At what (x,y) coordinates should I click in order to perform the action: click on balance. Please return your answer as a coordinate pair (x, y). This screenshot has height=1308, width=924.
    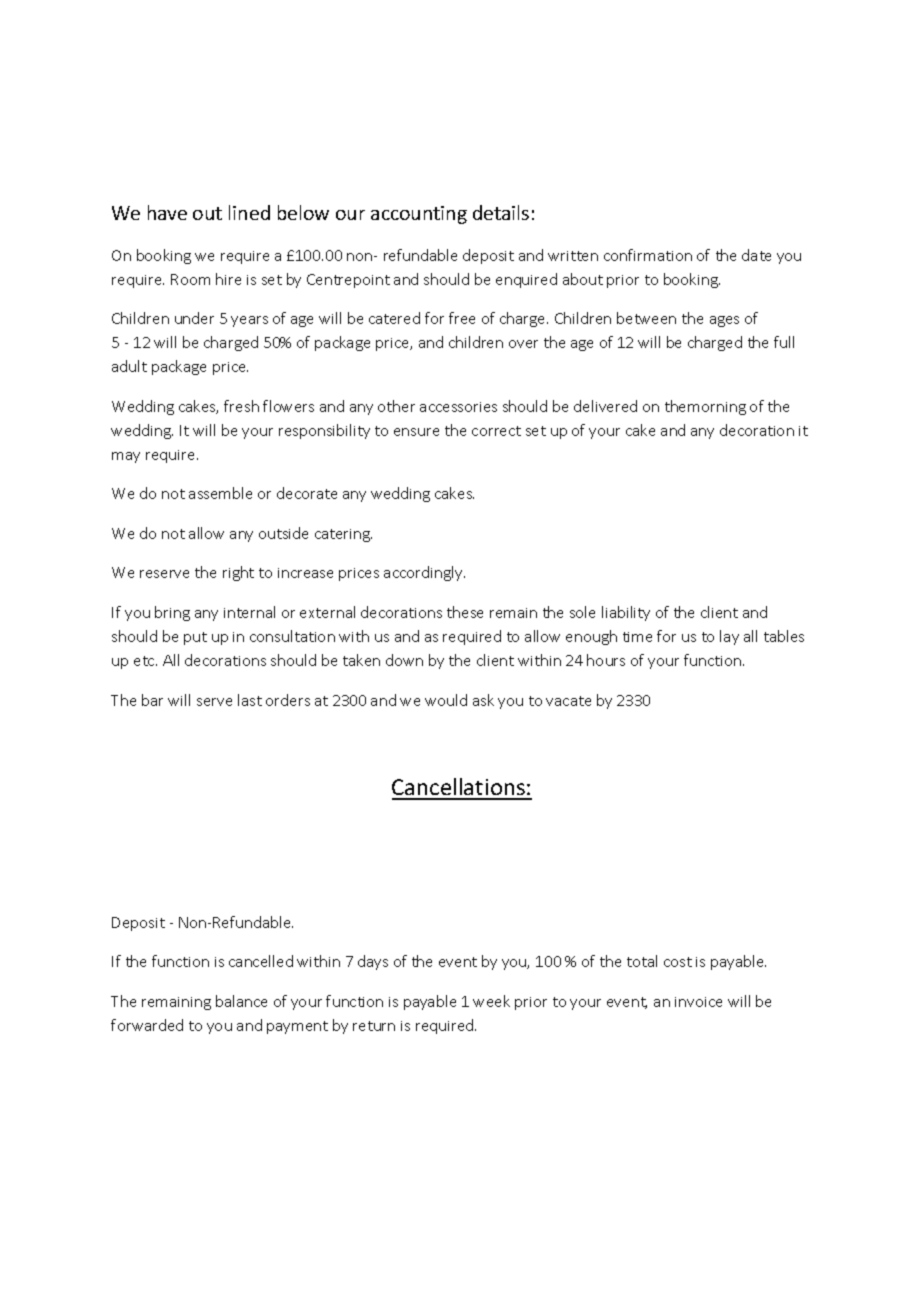
    Looking at the image, I should click on (241, 1001).
